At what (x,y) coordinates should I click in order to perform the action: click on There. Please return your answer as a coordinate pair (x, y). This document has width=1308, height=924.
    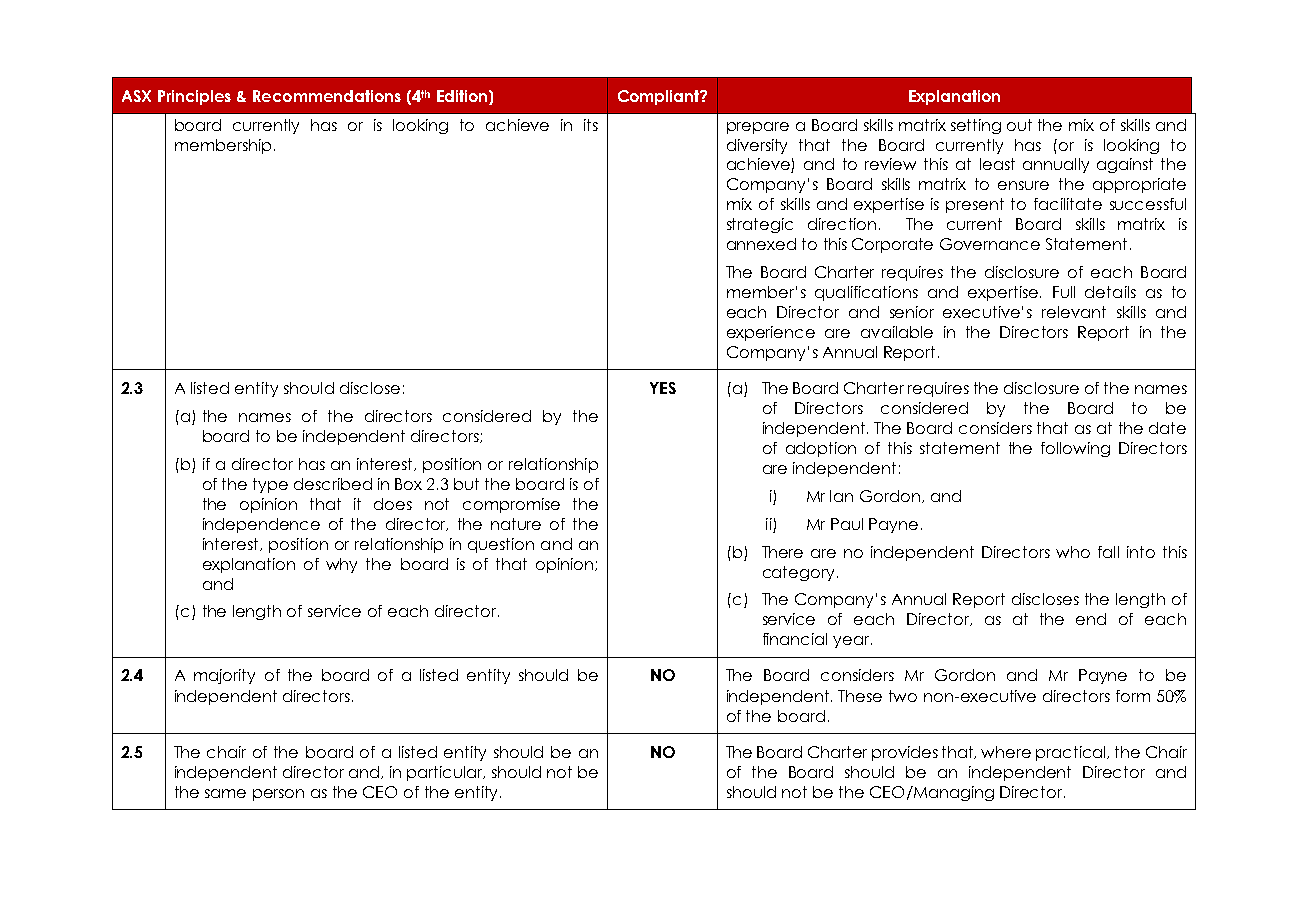
    Looking at the image, I should click on (782, 552).
